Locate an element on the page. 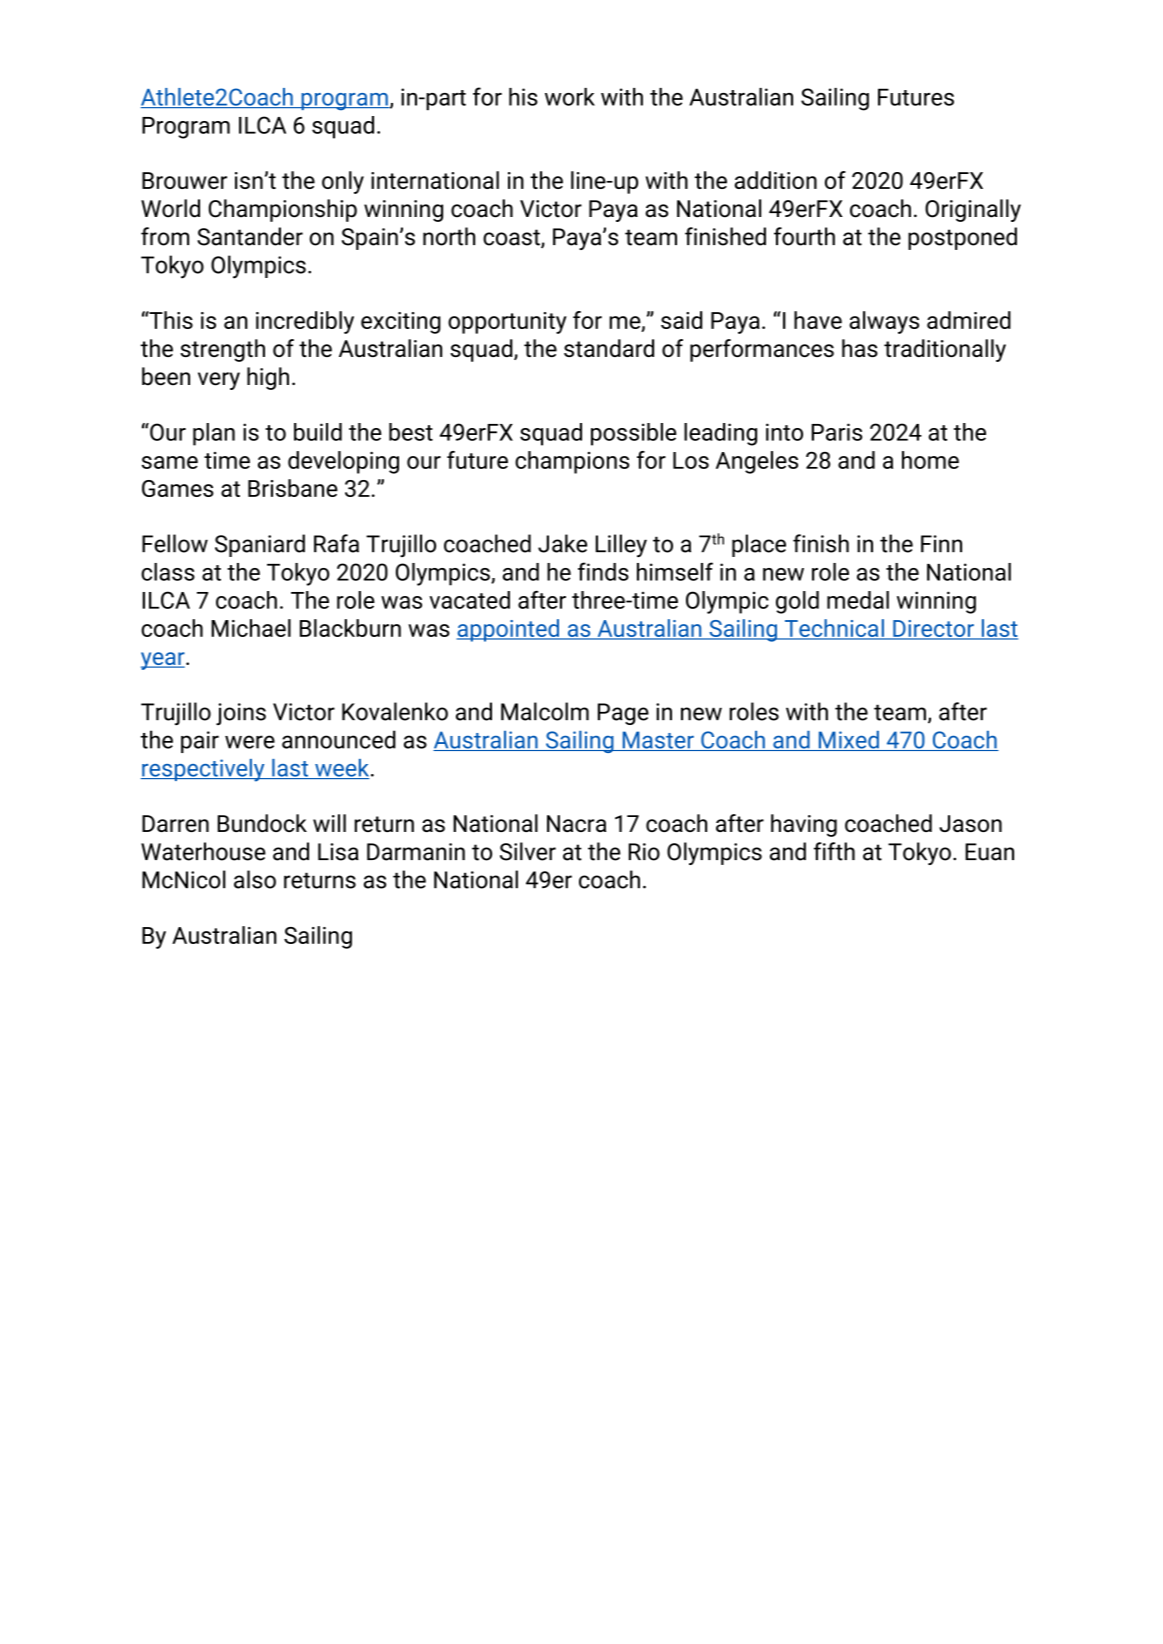 The image size is (1163, 1644). medal is located at coordinates (858, 600).
